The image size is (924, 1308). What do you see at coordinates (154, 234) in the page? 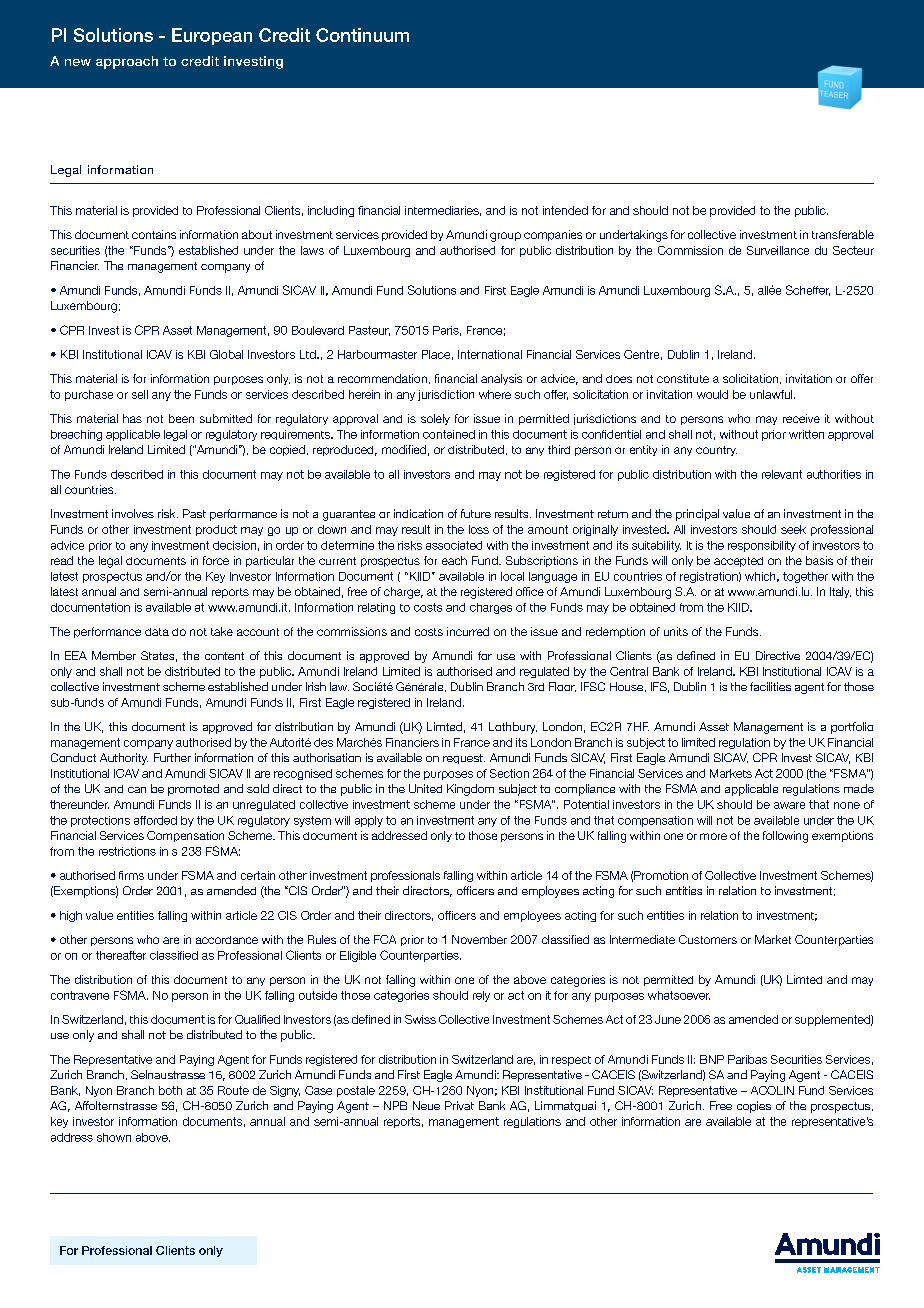
I see `contains` at bounding box center [154, 234].
